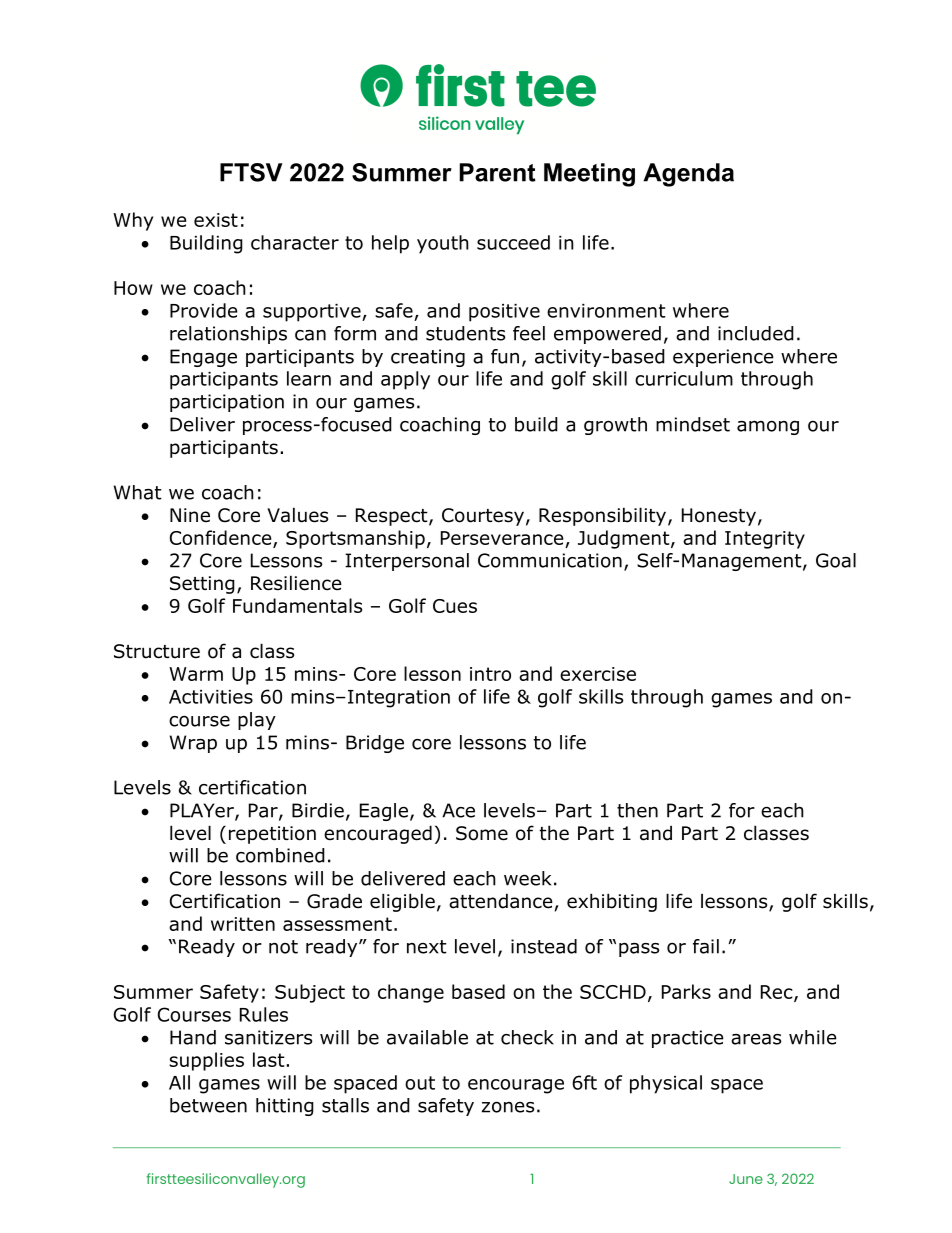 Image resolution: width=952 pixels, height=1233 pixels. What do you see at coordinates (637, 810) in the screenshot?
I see `then` at bounding box center [637, 810].
